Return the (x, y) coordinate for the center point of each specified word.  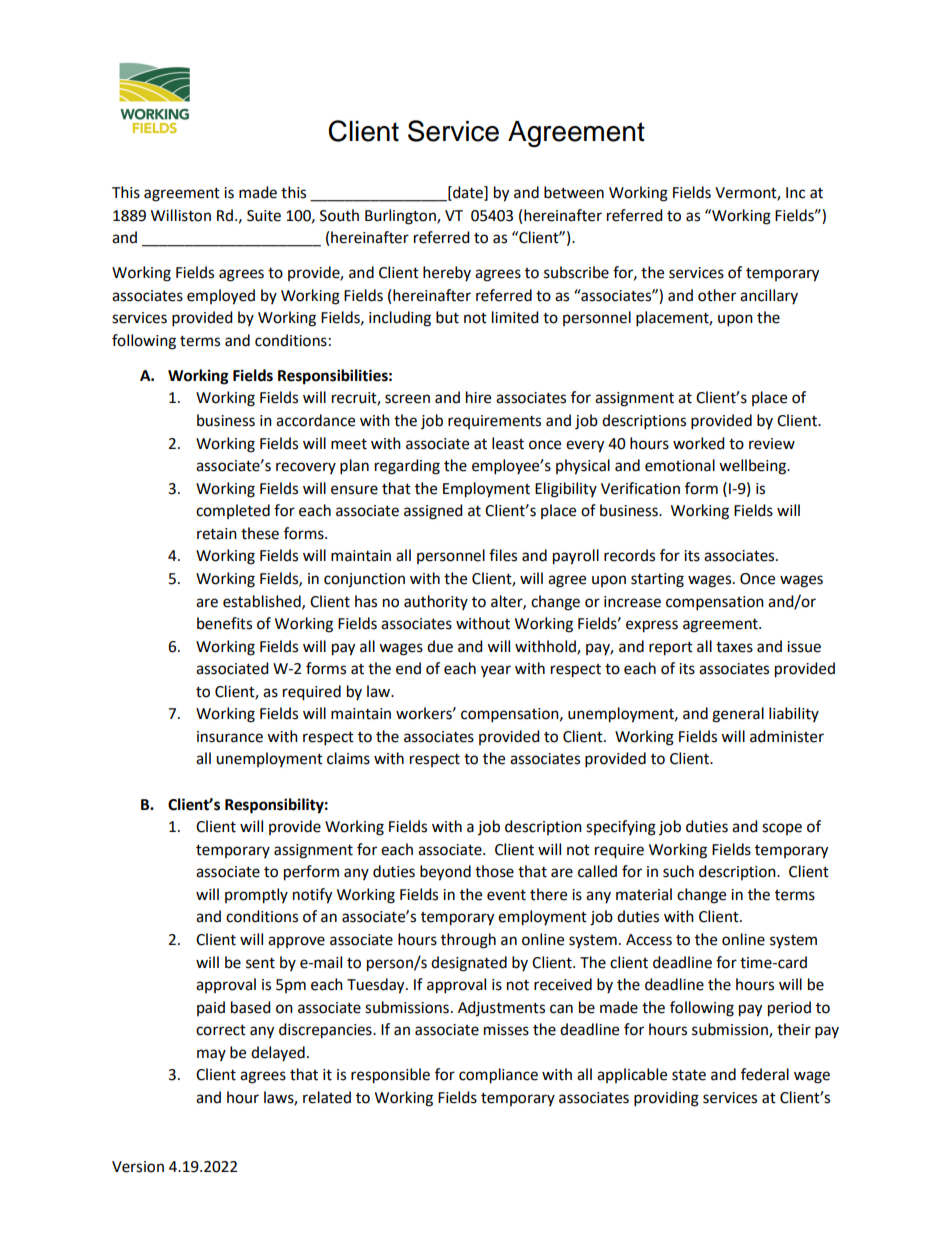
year (496, 671)
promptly (256, 896)
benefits (224, 623)
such (678, 871)
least (508, 443)
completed (233, 511)
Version (138, 1167)
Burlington (401, 217)
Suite (264, 216)
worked (699, 443)
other (717, 295)
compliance (498, 1076)
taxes (734, 647)
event (506, 895)
